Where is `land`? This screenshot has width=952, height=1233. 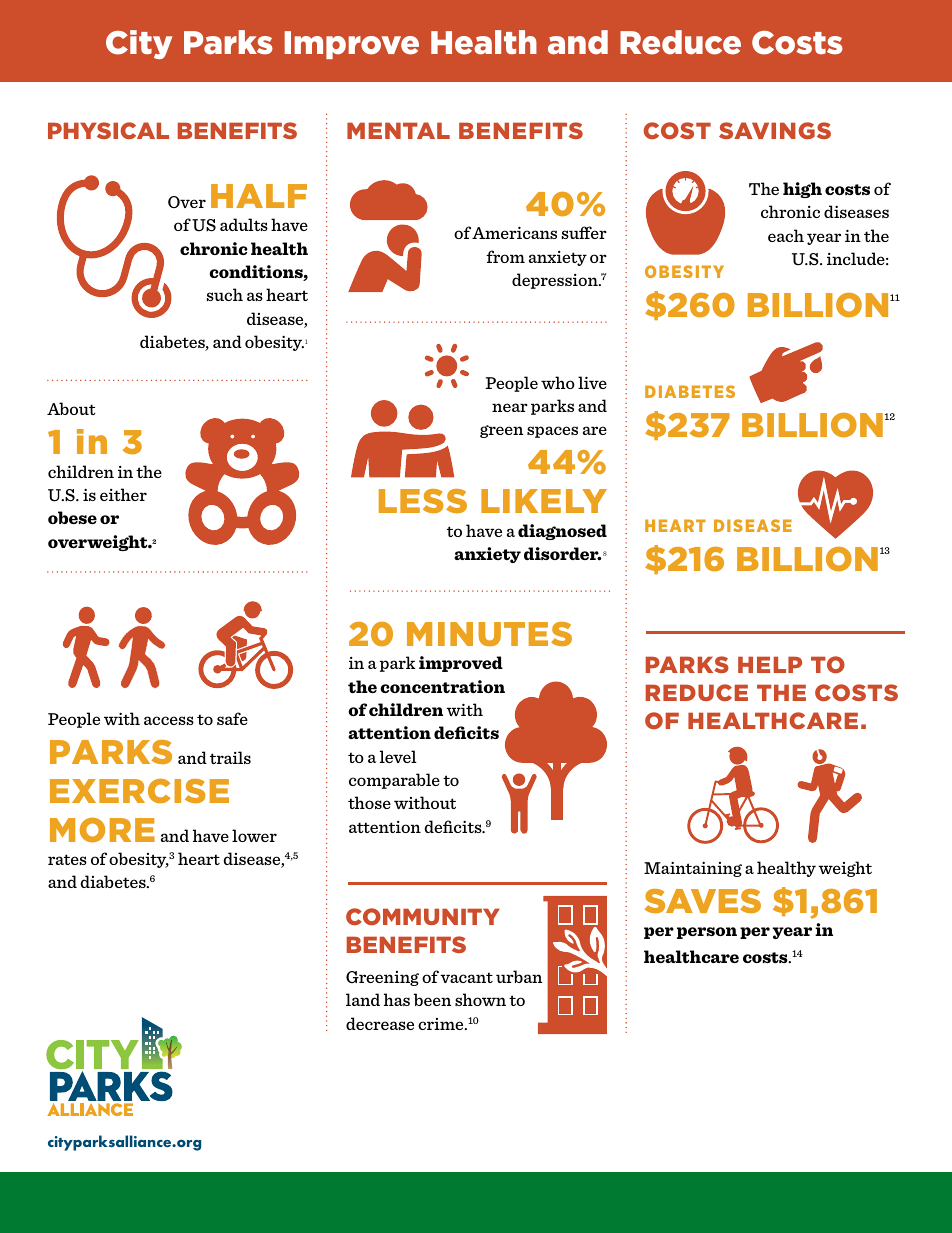
land is located at coordinates (363, 999).
